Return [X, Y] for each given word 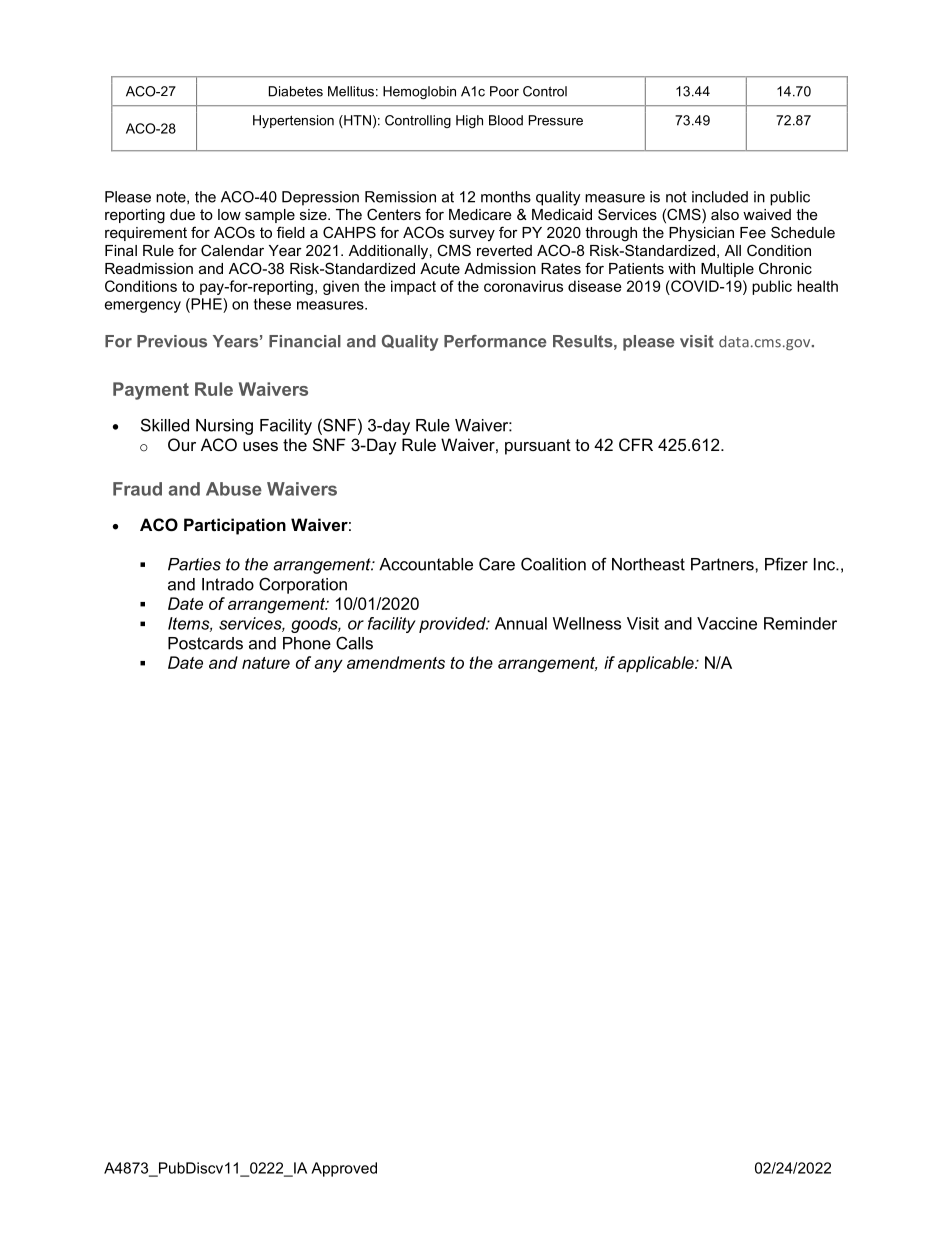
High [469, 121]
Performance [495, 341]
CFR [636, 444]
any [328, 666]
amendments [396, 662]
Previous [172, 341]
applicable [657, 664]
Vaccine [727, 623]
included [720, 197]
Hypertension [293, 121]
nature [266, 663]
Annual [521, 623]
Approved [344, 1169]
